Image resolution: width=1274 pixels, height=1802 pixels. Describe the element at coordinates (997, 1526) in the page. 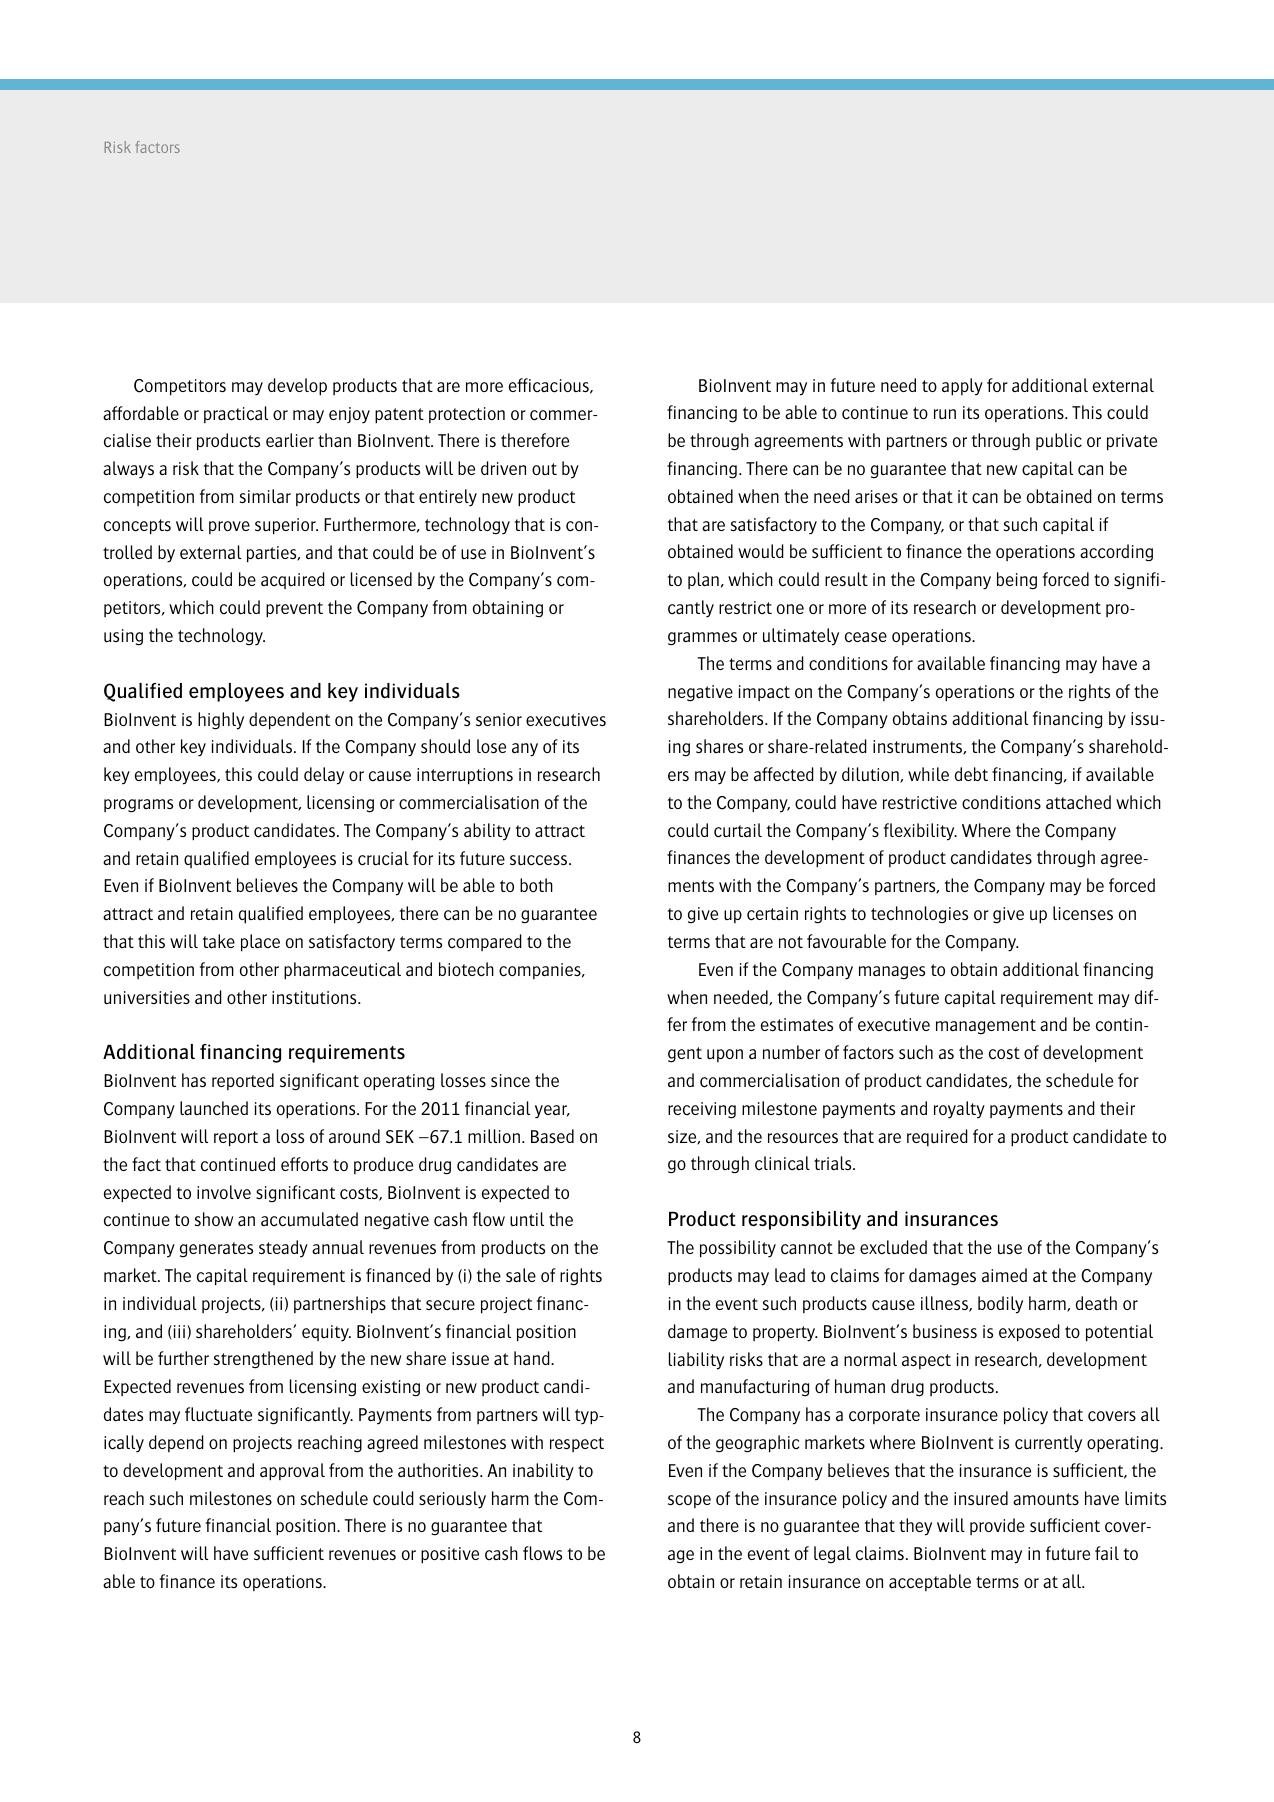

I see `provide` at that location.
